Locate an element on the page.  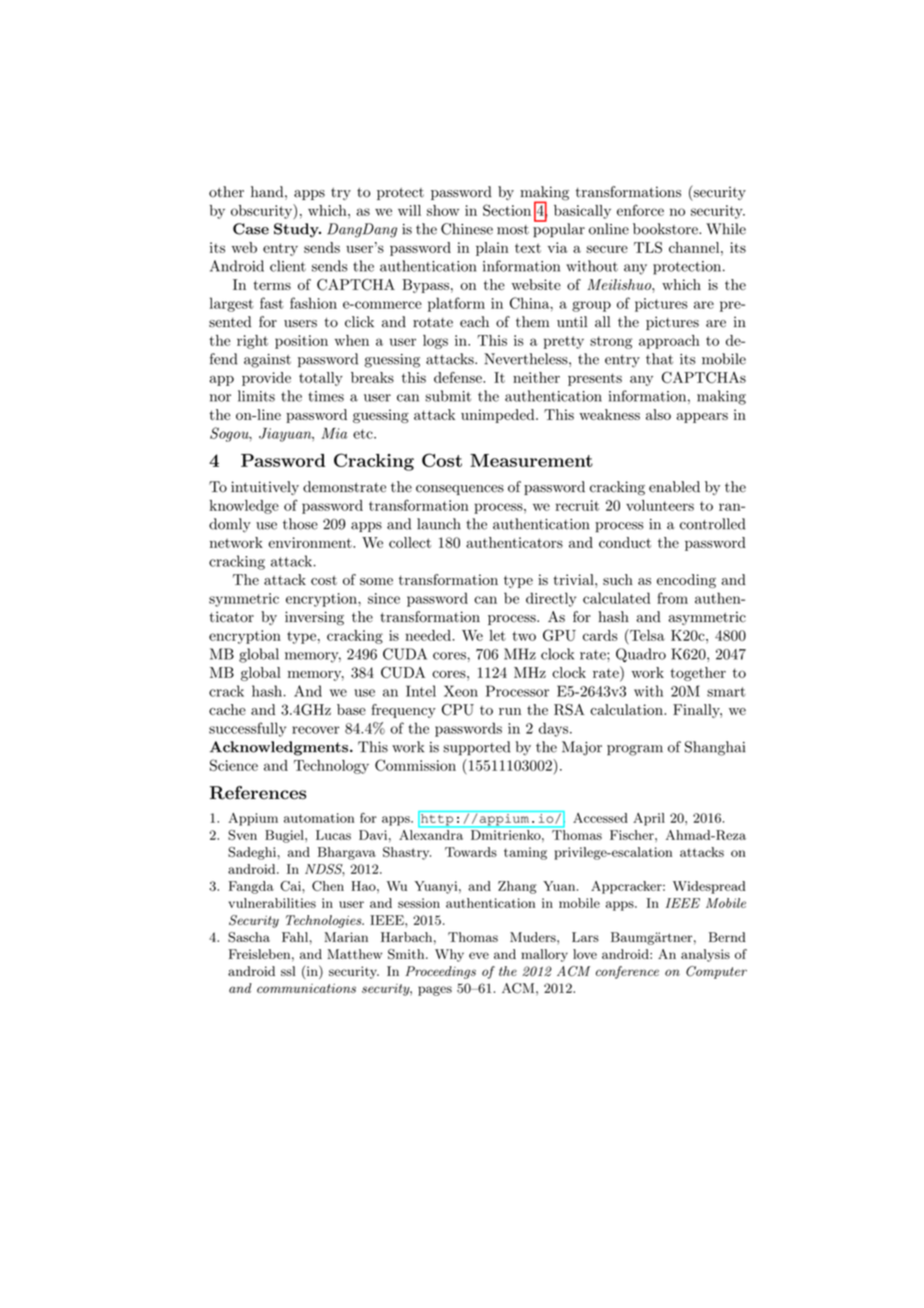
from is located at coordinates (672, 598).
